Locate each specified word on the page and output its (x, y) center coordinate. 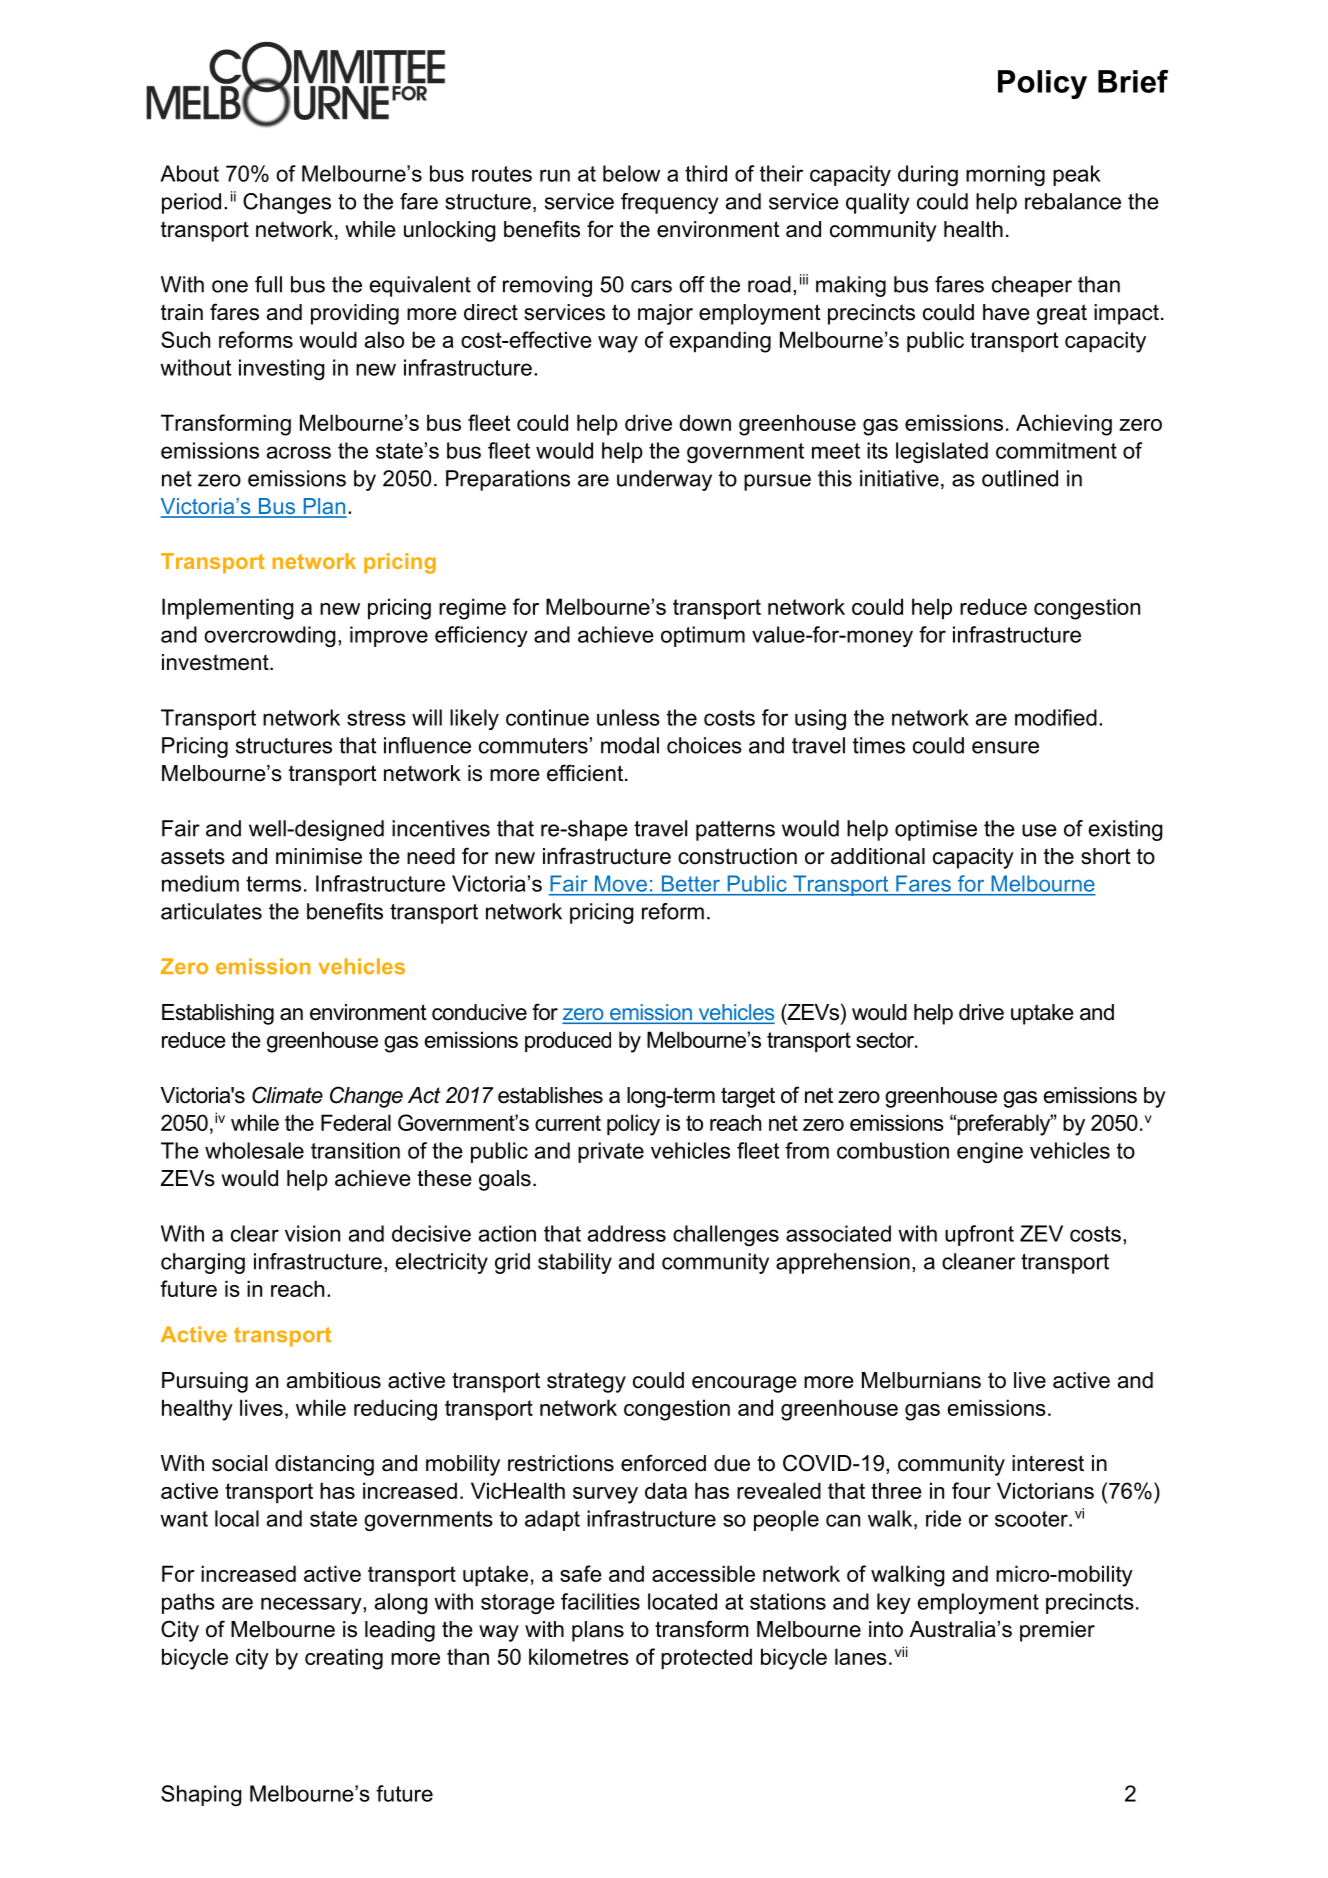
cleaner (978, 1261)
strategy (586, 1383)
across (299, 452)
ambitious (334, 1380)
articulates (211, 911)
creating (344, 1659)
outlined (1020, 478)
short (1106, 856)
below (631, 173)
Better (691, 884)
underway (664, 480)
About (189, 173)
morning (1005, 175)
